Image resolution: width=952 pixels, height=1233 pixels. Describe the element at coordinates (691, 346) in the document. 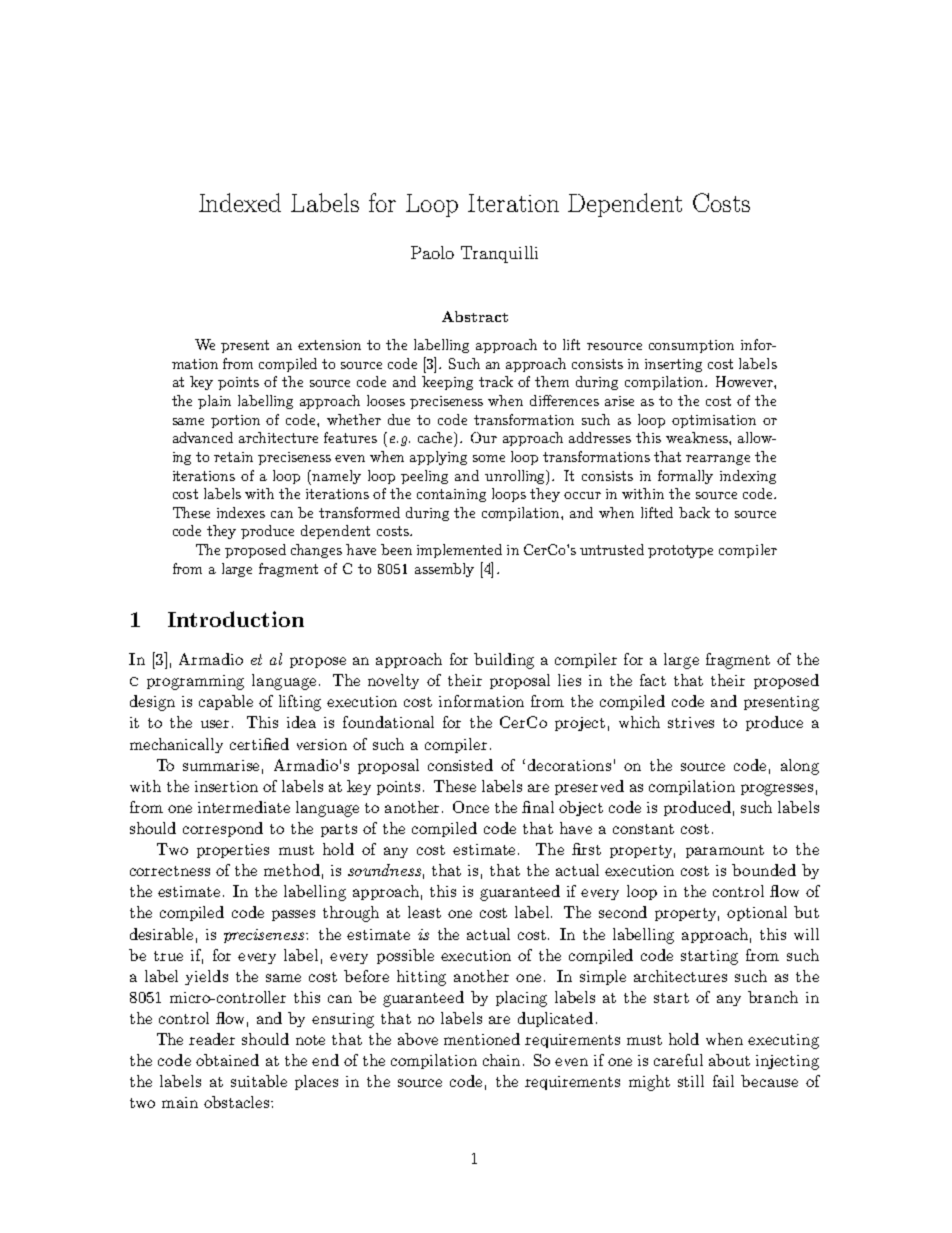

I see `consumption` at that location.
